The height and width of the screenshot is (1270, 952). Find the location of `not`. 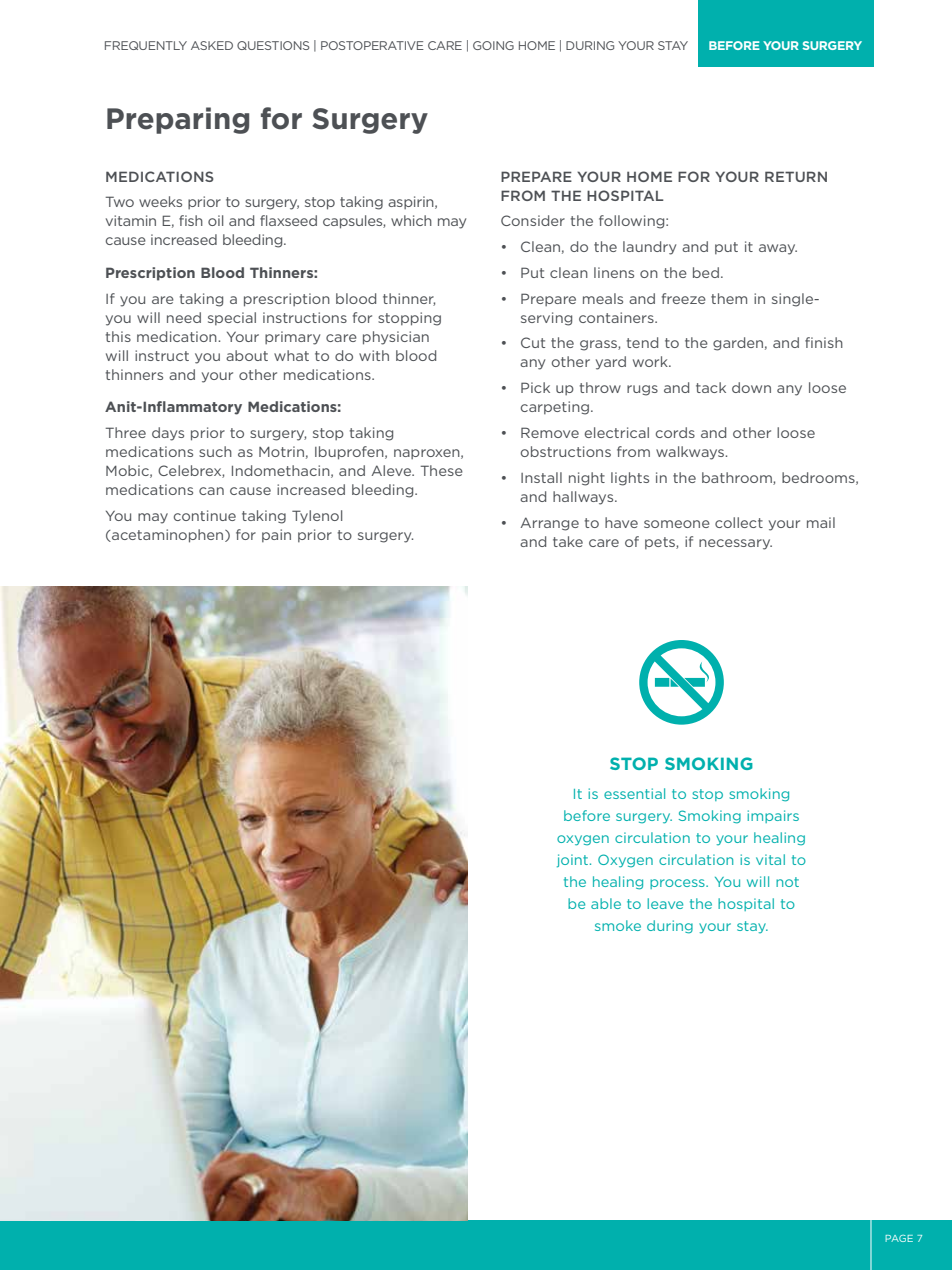

not is located at coordinates (787, 882).
